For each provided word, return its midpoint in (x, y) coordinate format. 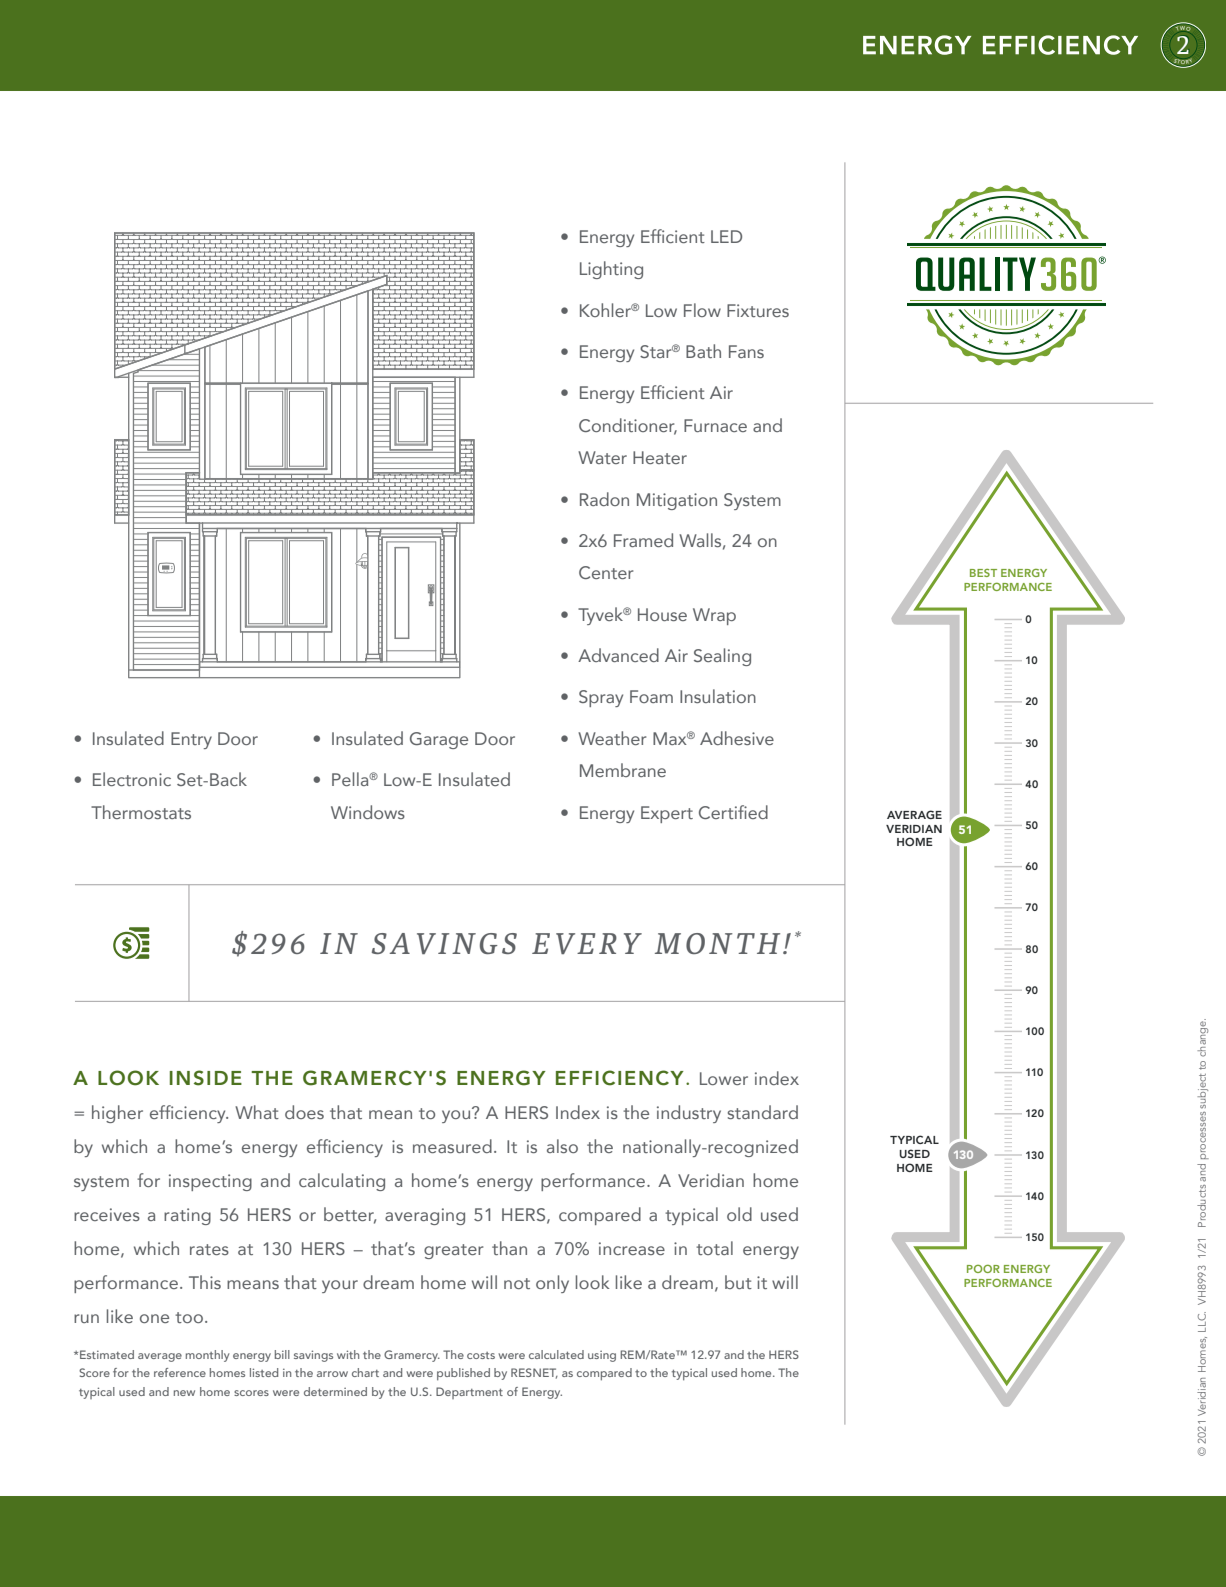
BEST (983, 573)
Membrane (623, 770)
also (562, 1146)
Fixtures (758, 310)
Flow (702, 310)
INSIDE (206, 1078)
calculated (556, 1354)
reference (180, 1372)
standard (763, 1112)
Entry (191, 740)
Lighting (611, 270)
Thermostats (141, 812)
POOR (983, 1269)
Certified (733, 812)
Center (606, 572)
